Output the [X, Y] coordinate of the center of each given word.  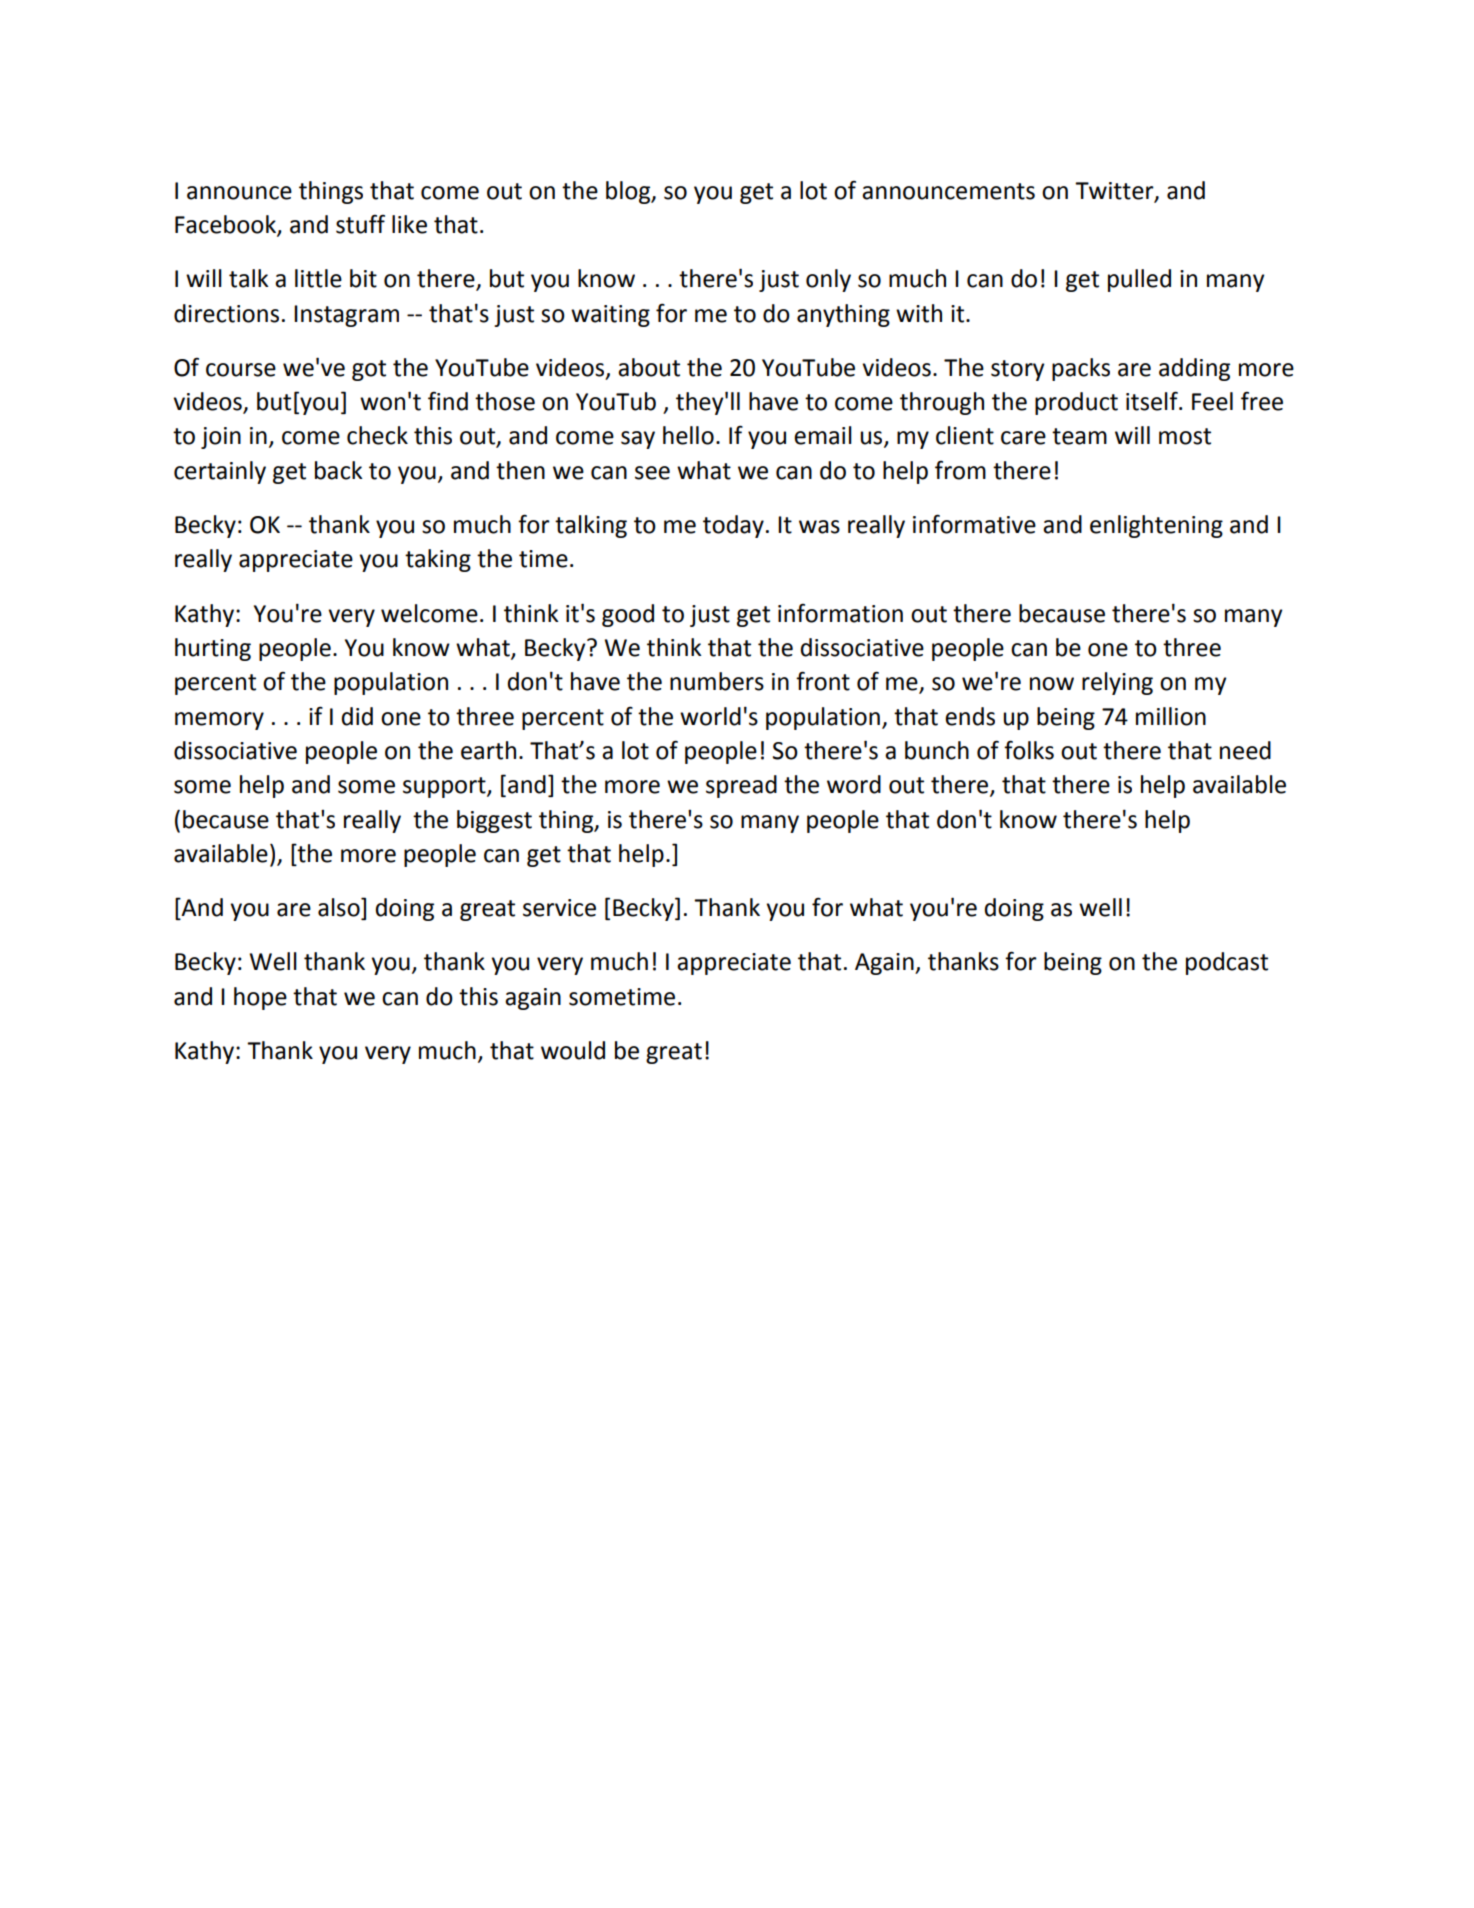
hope [260, 998]
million [1171, 716]
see [652, 473]
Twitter [1115, 191]
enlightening [1156, 526]
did [357, 716]
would [573, 1050]
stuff [360, 224]
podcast [1227, 963]
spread [741, 786]
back [339, 470]
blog [629, 192]
